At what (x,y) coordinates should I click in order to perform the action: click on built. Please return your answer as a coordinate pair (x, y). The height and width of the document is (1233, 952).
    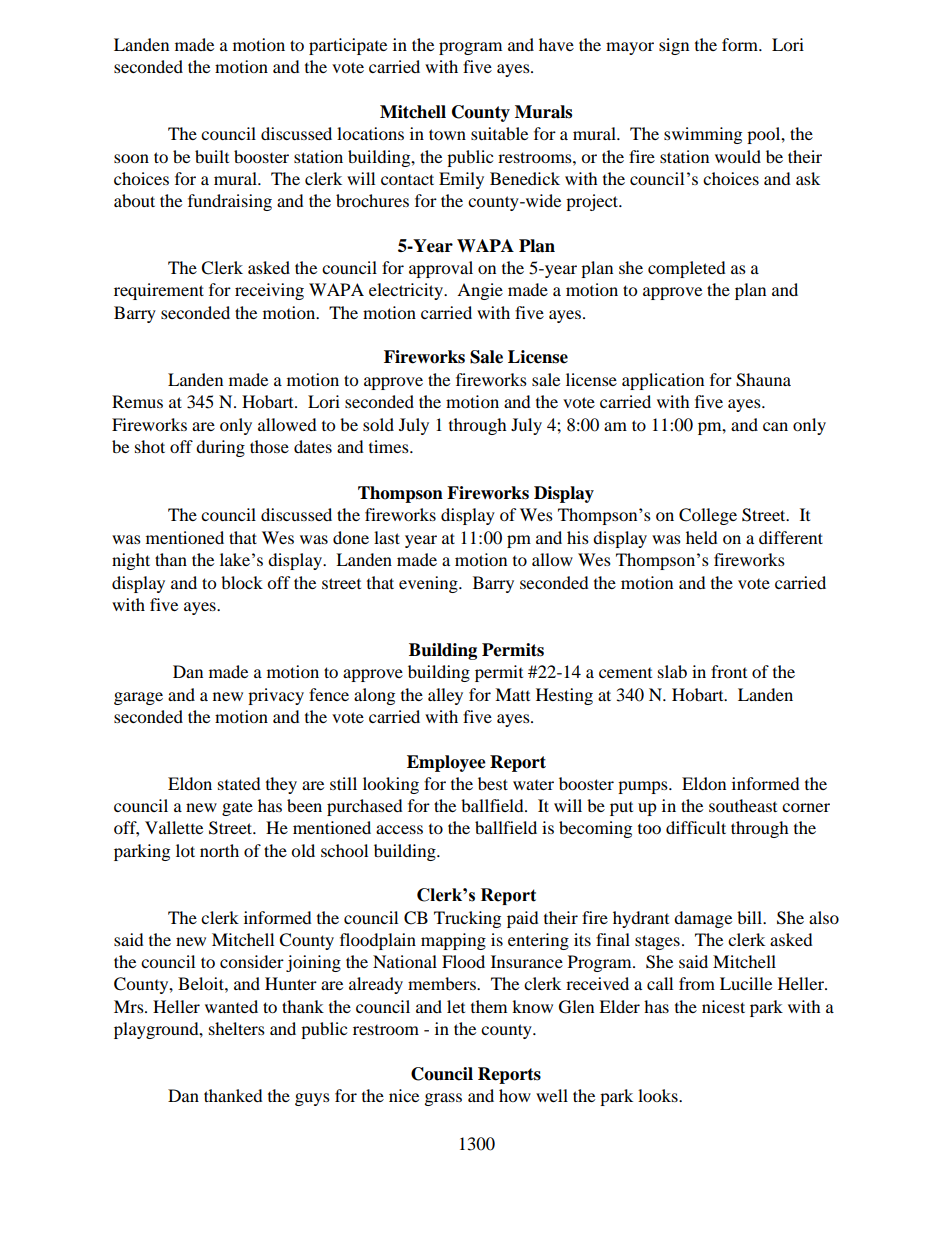
    Looking at the image, I should click on (212, 156).
